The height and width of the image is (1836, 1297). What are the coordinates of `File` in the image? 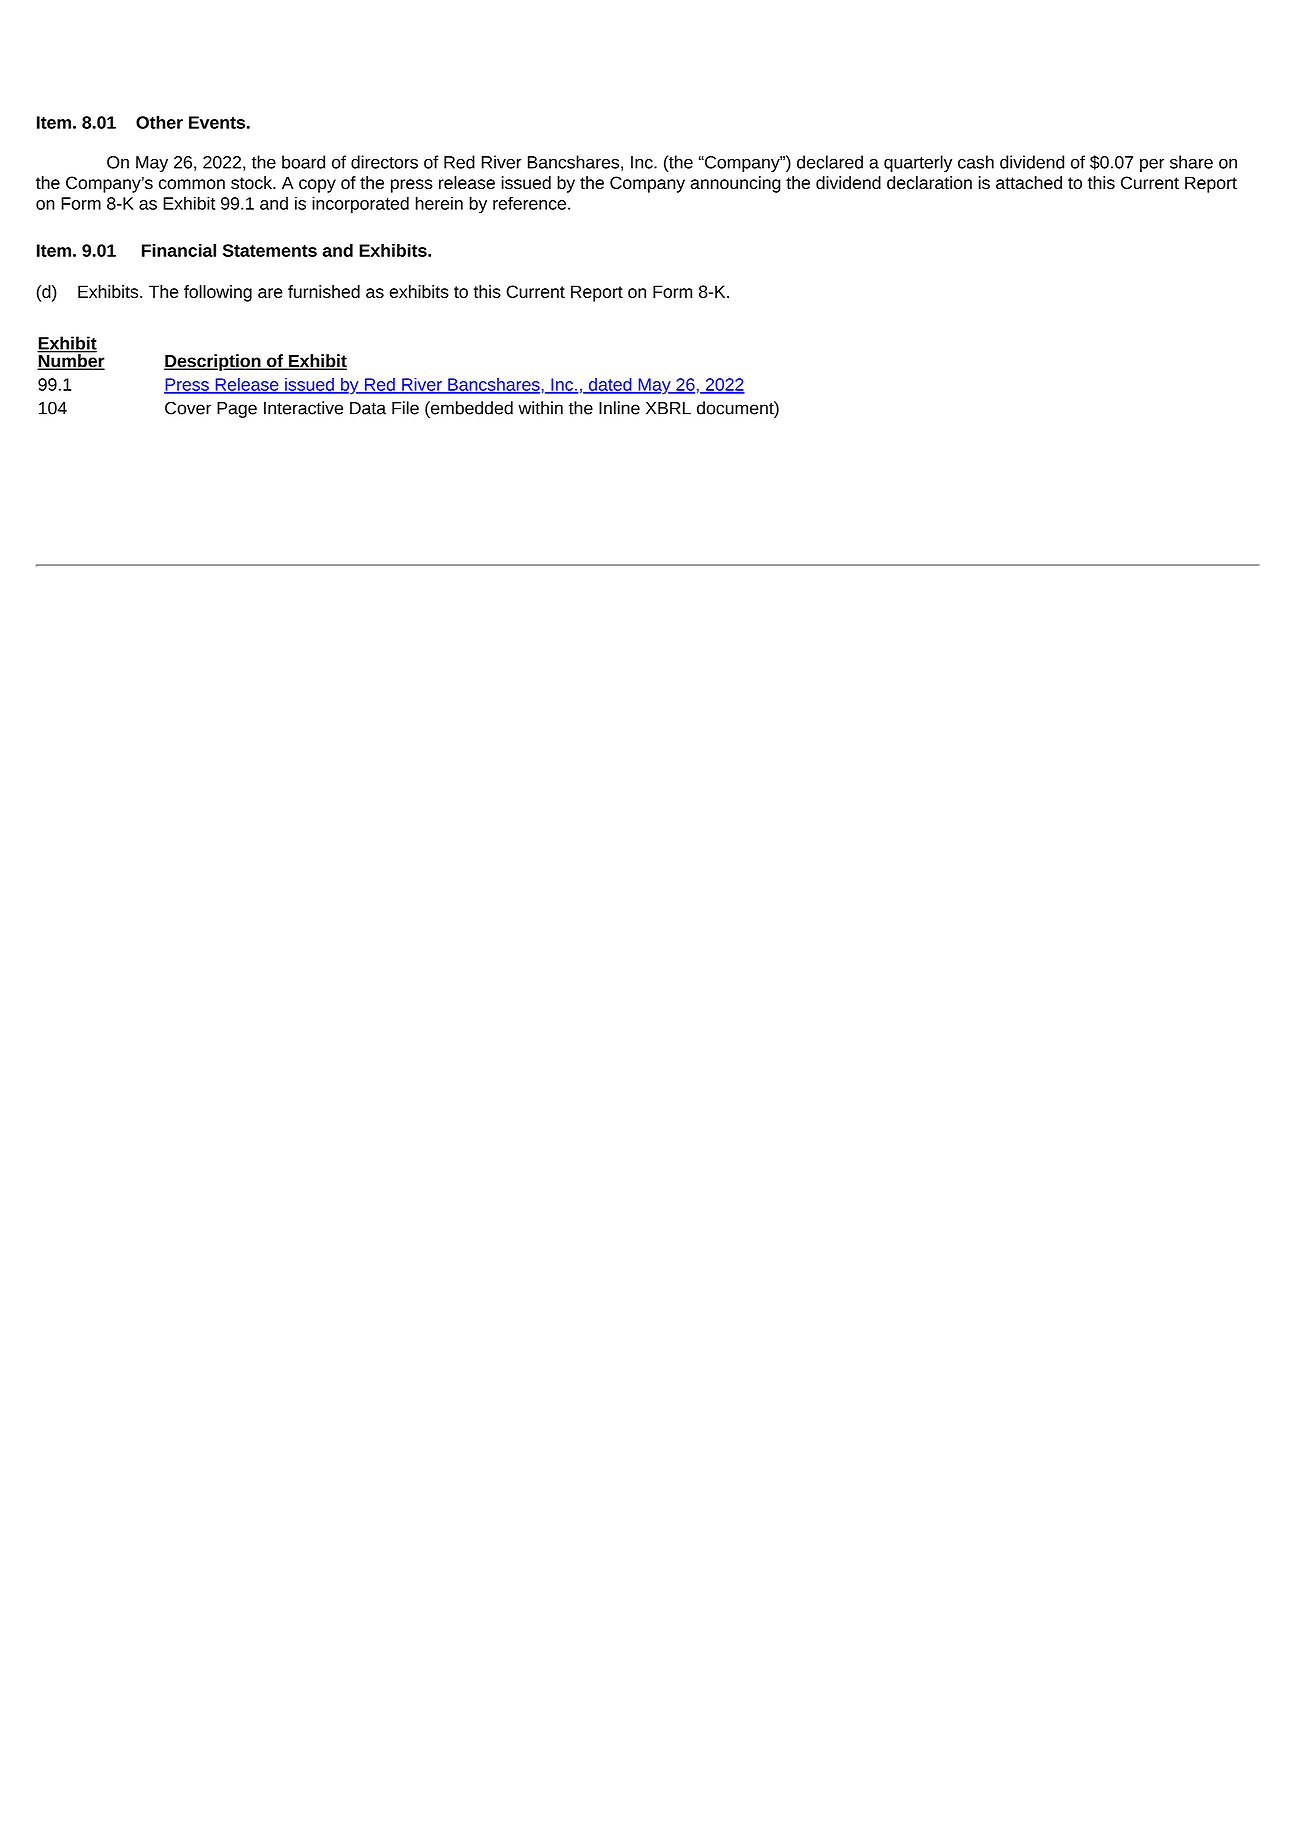 It's located at (405, 408).
